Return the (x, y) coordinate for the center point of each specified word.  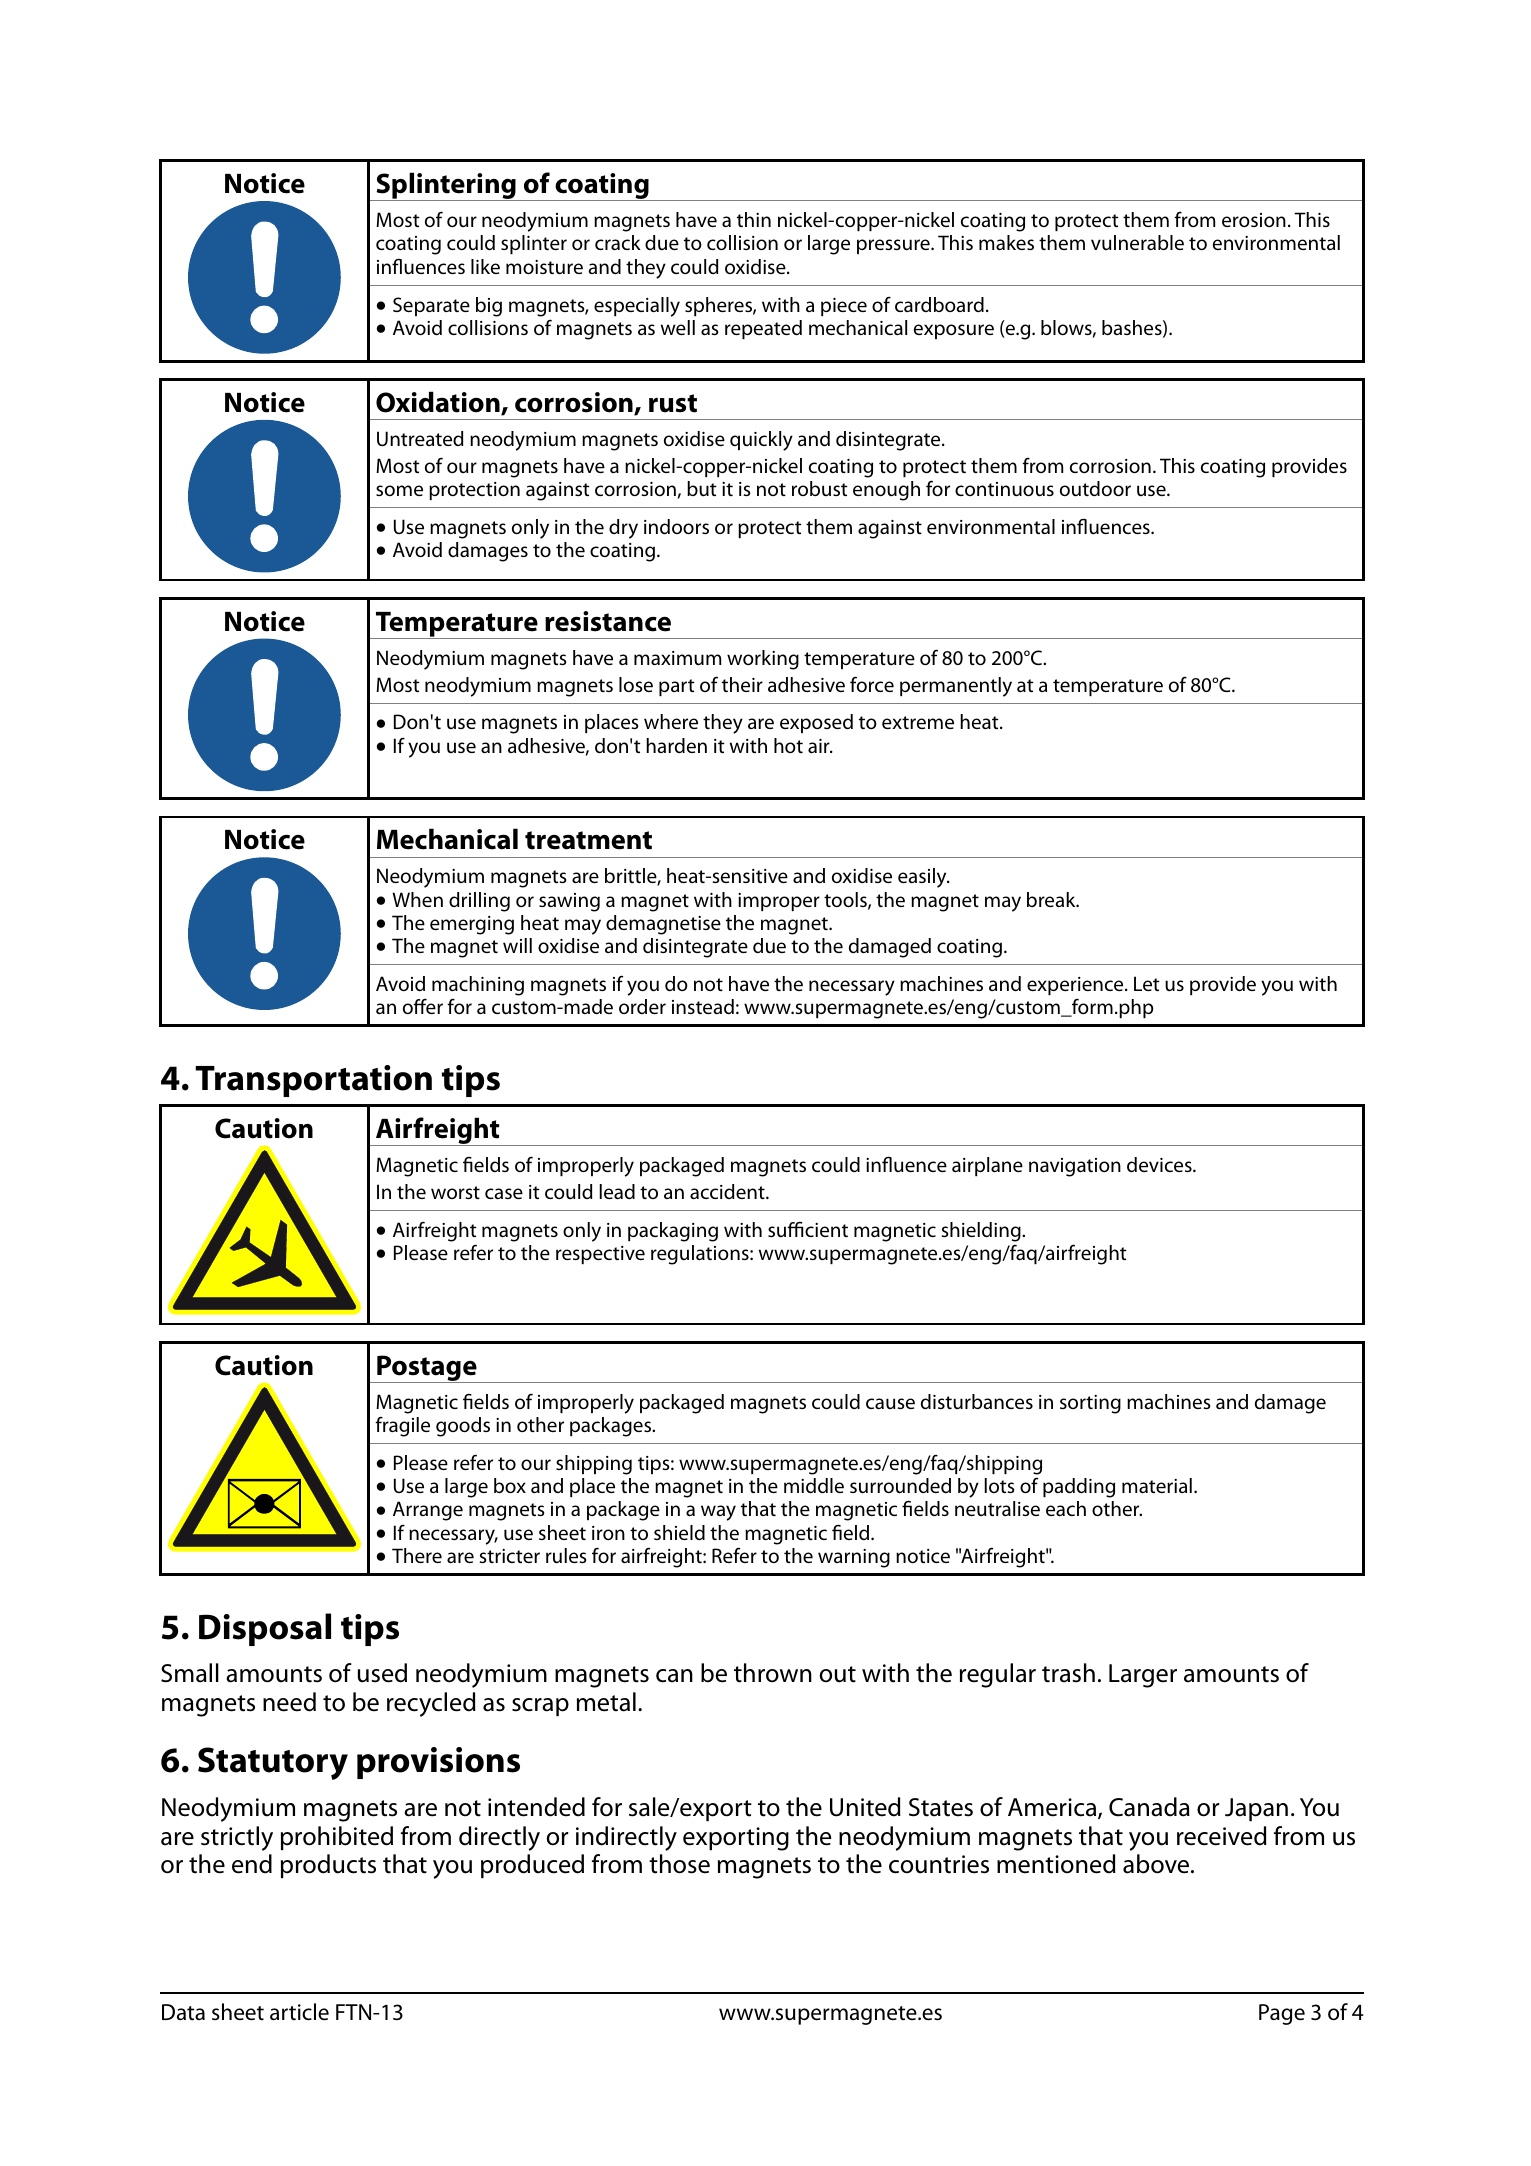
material (1157, 1485)
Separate (431, 306)
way (718, 1513)
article (299, 2012)
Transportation (313, 1081)
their (742, 684)
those (679, 1864)
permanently (956, 687)
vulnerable (1137, 242)
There (417, 1555)
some (399, 490)
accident (728, 1191)
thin (754, 219)
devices (1160, 1165)
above (1157, 1864)
